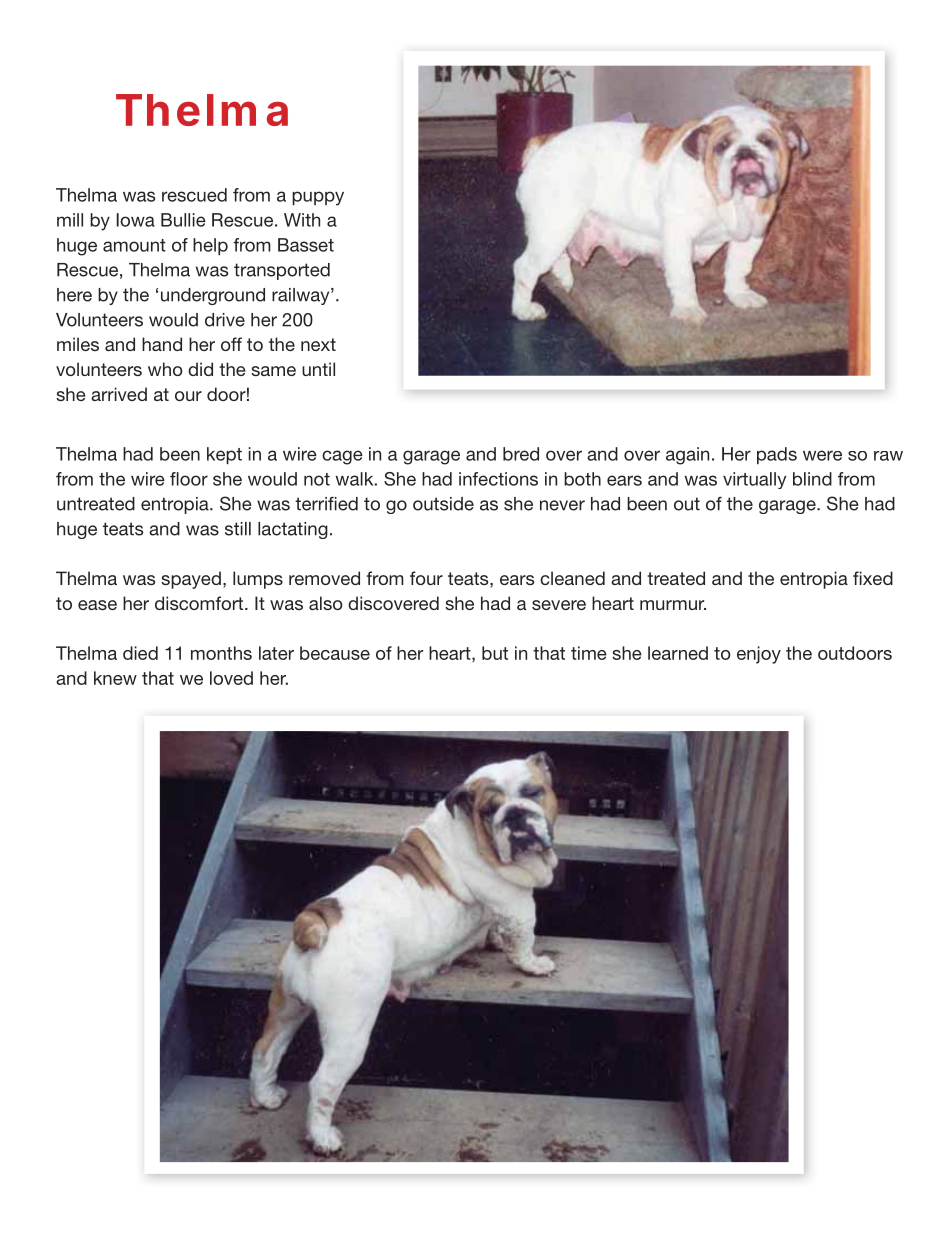  I want to click on puppy, so click(318, 198).
